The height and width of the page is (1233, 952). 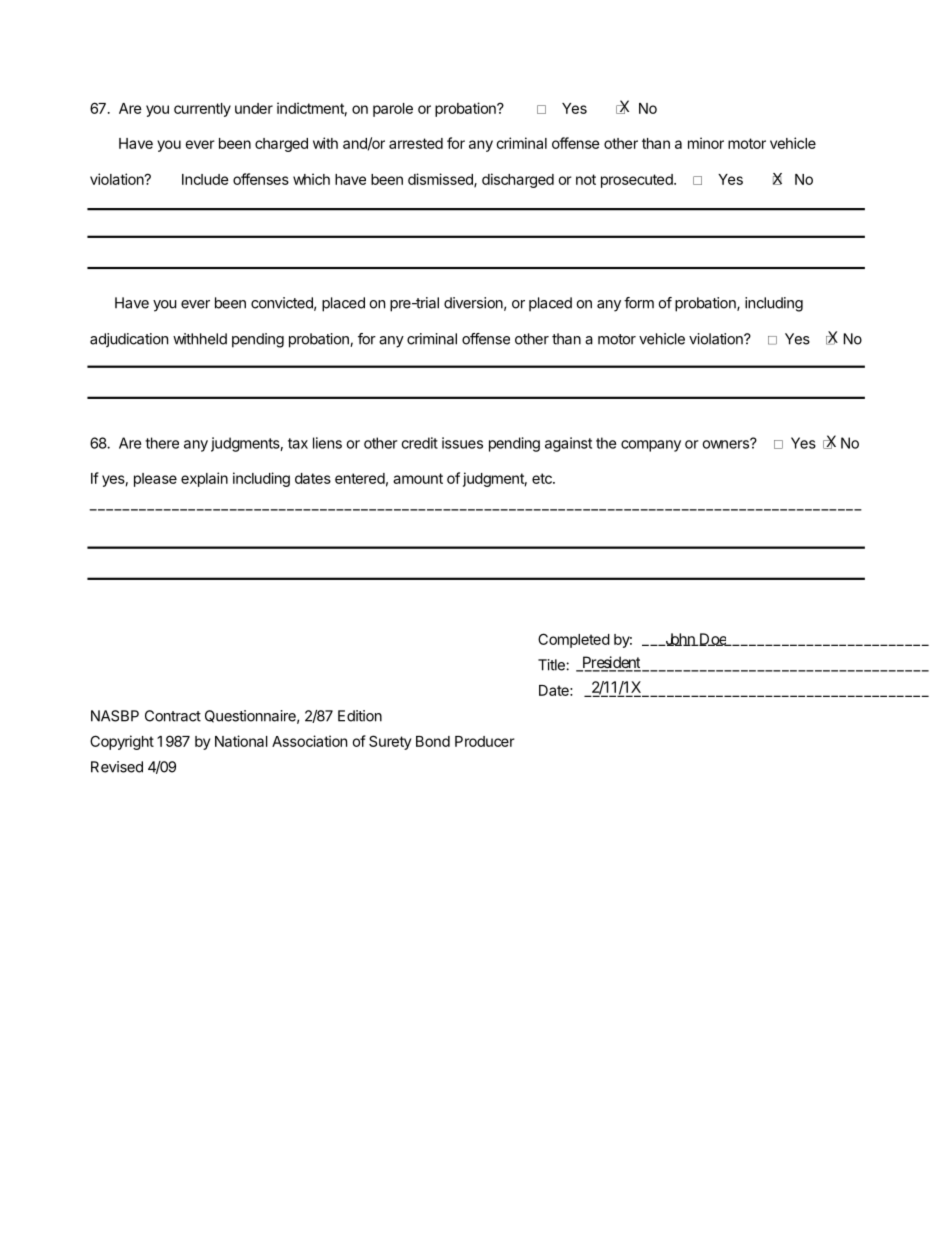 What do you see at coordinates (543, 478) in the page?
I see `etc` at bounding box center [543, 478].
